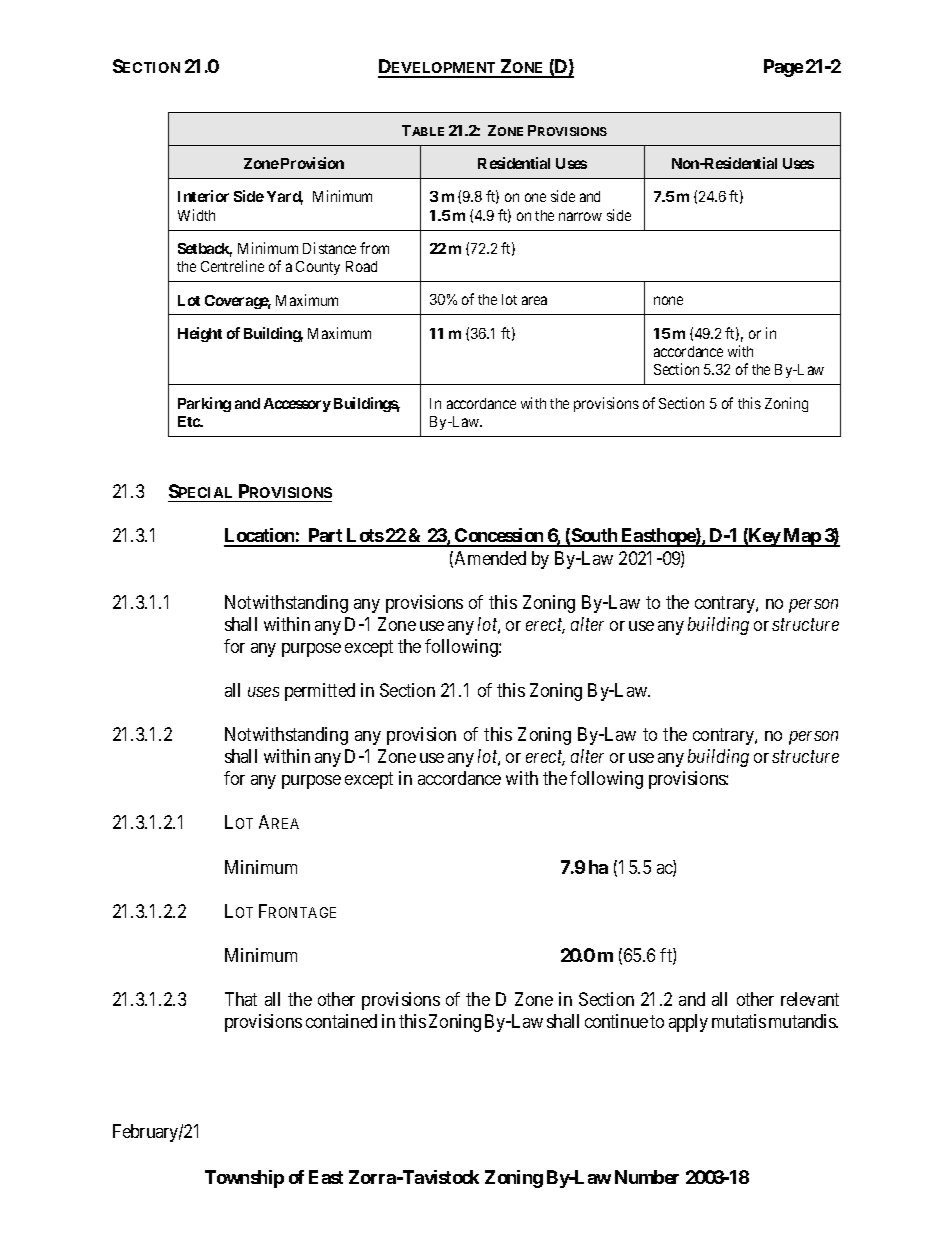 The height and width of the screenshot is (1233, 952). What do you see at coordinates (647, 1177) in the screenshot?
I see `Number` at bounding box center [647, 1177].
